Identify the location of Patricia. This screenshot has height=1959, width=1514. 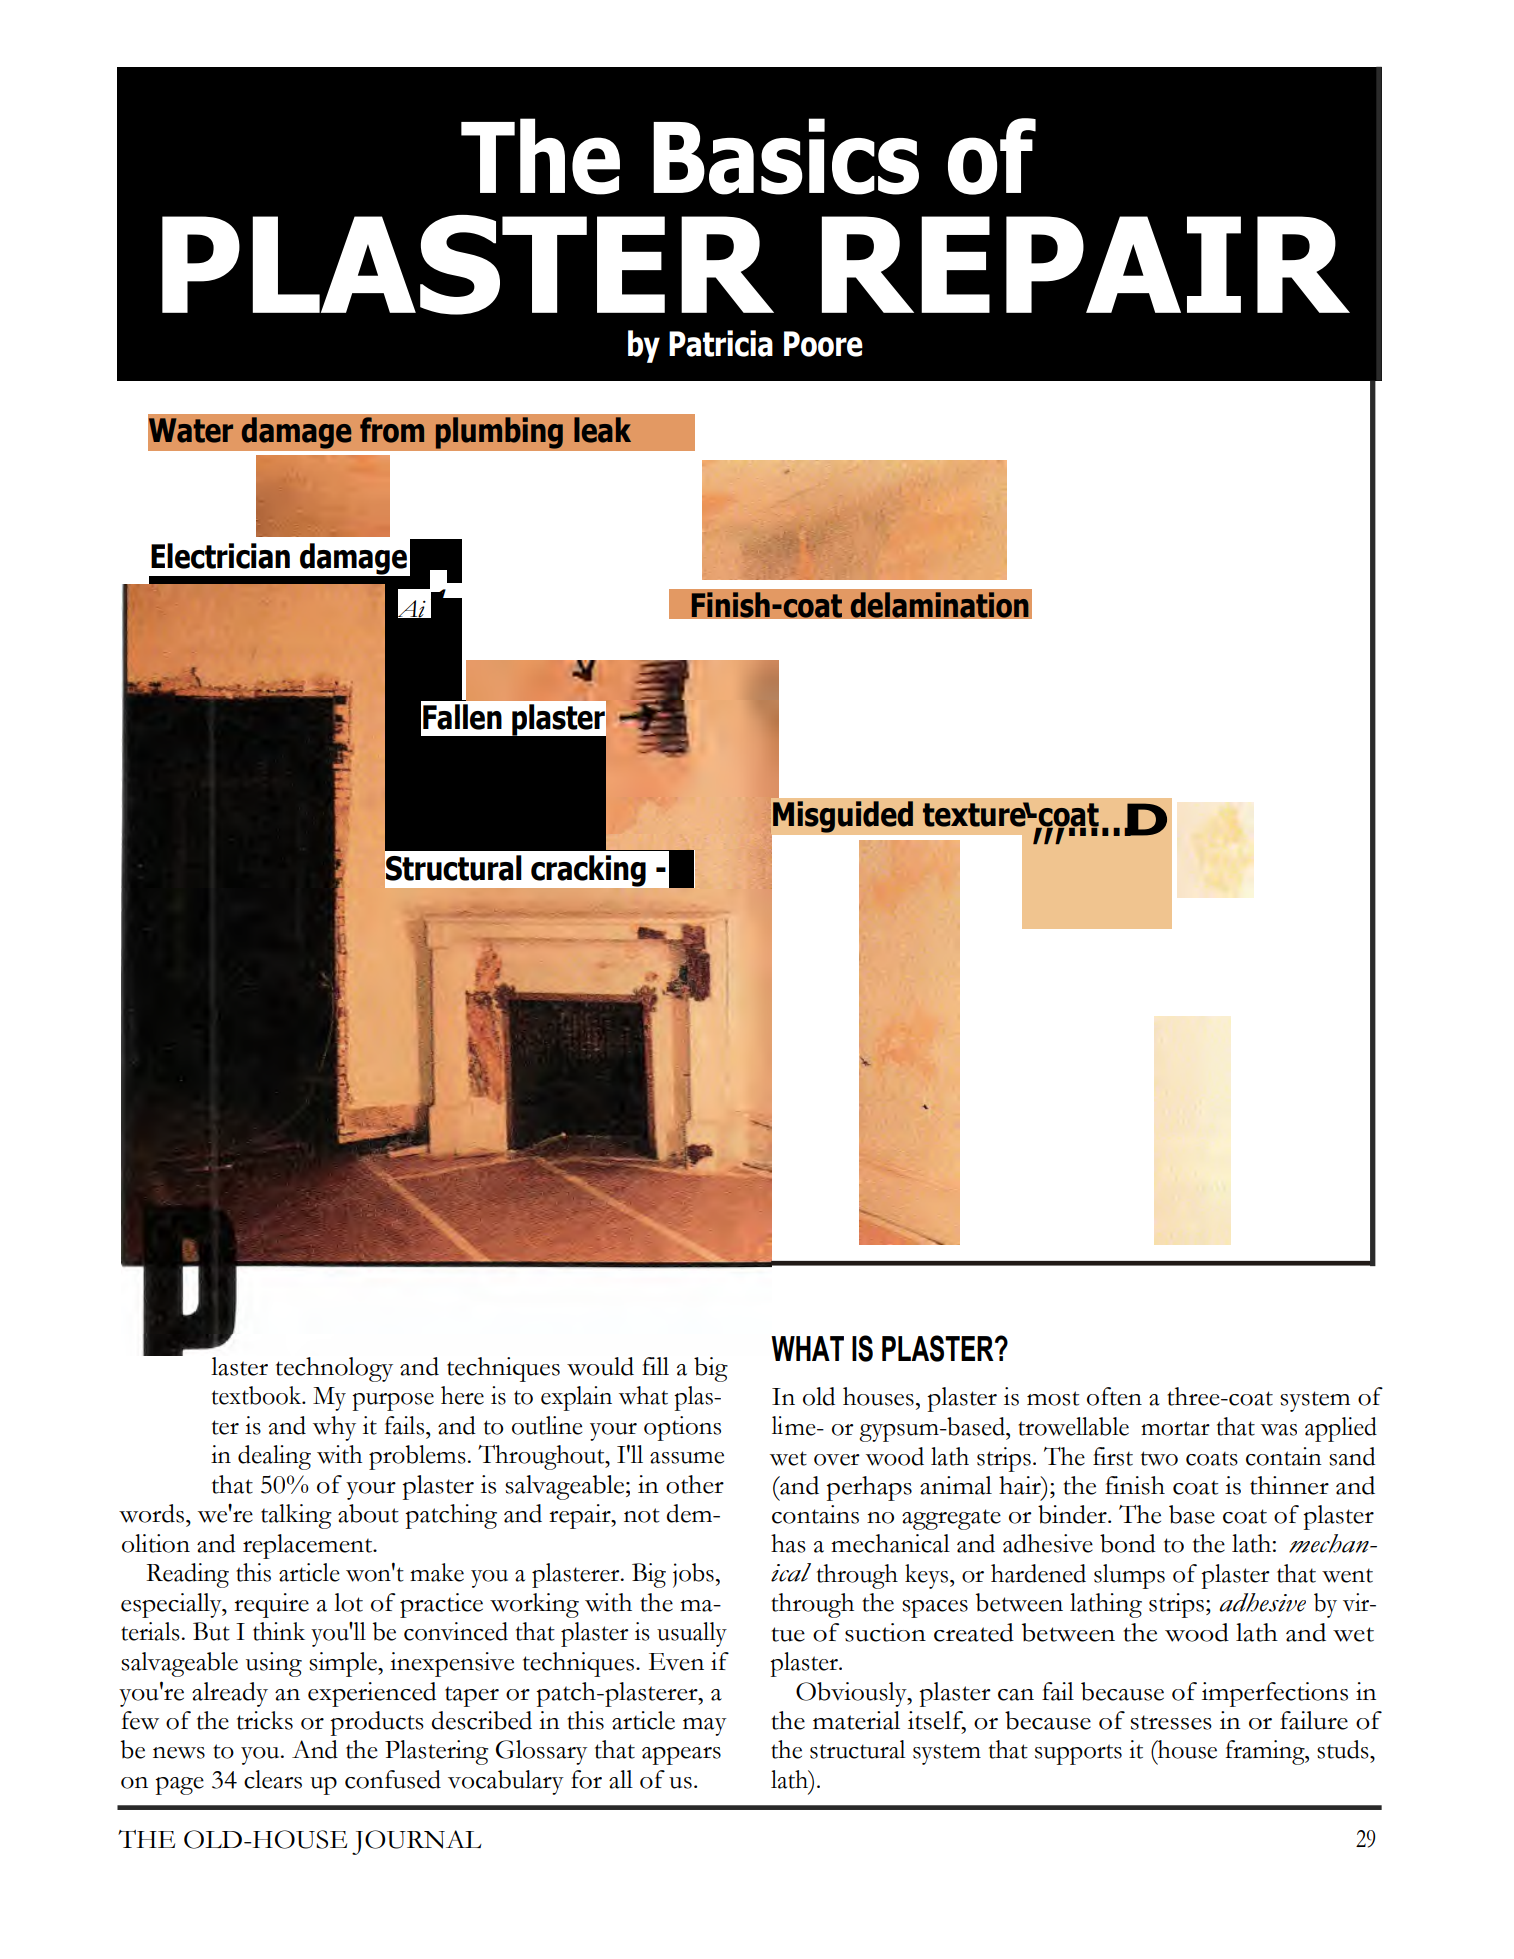
(721, 343).
